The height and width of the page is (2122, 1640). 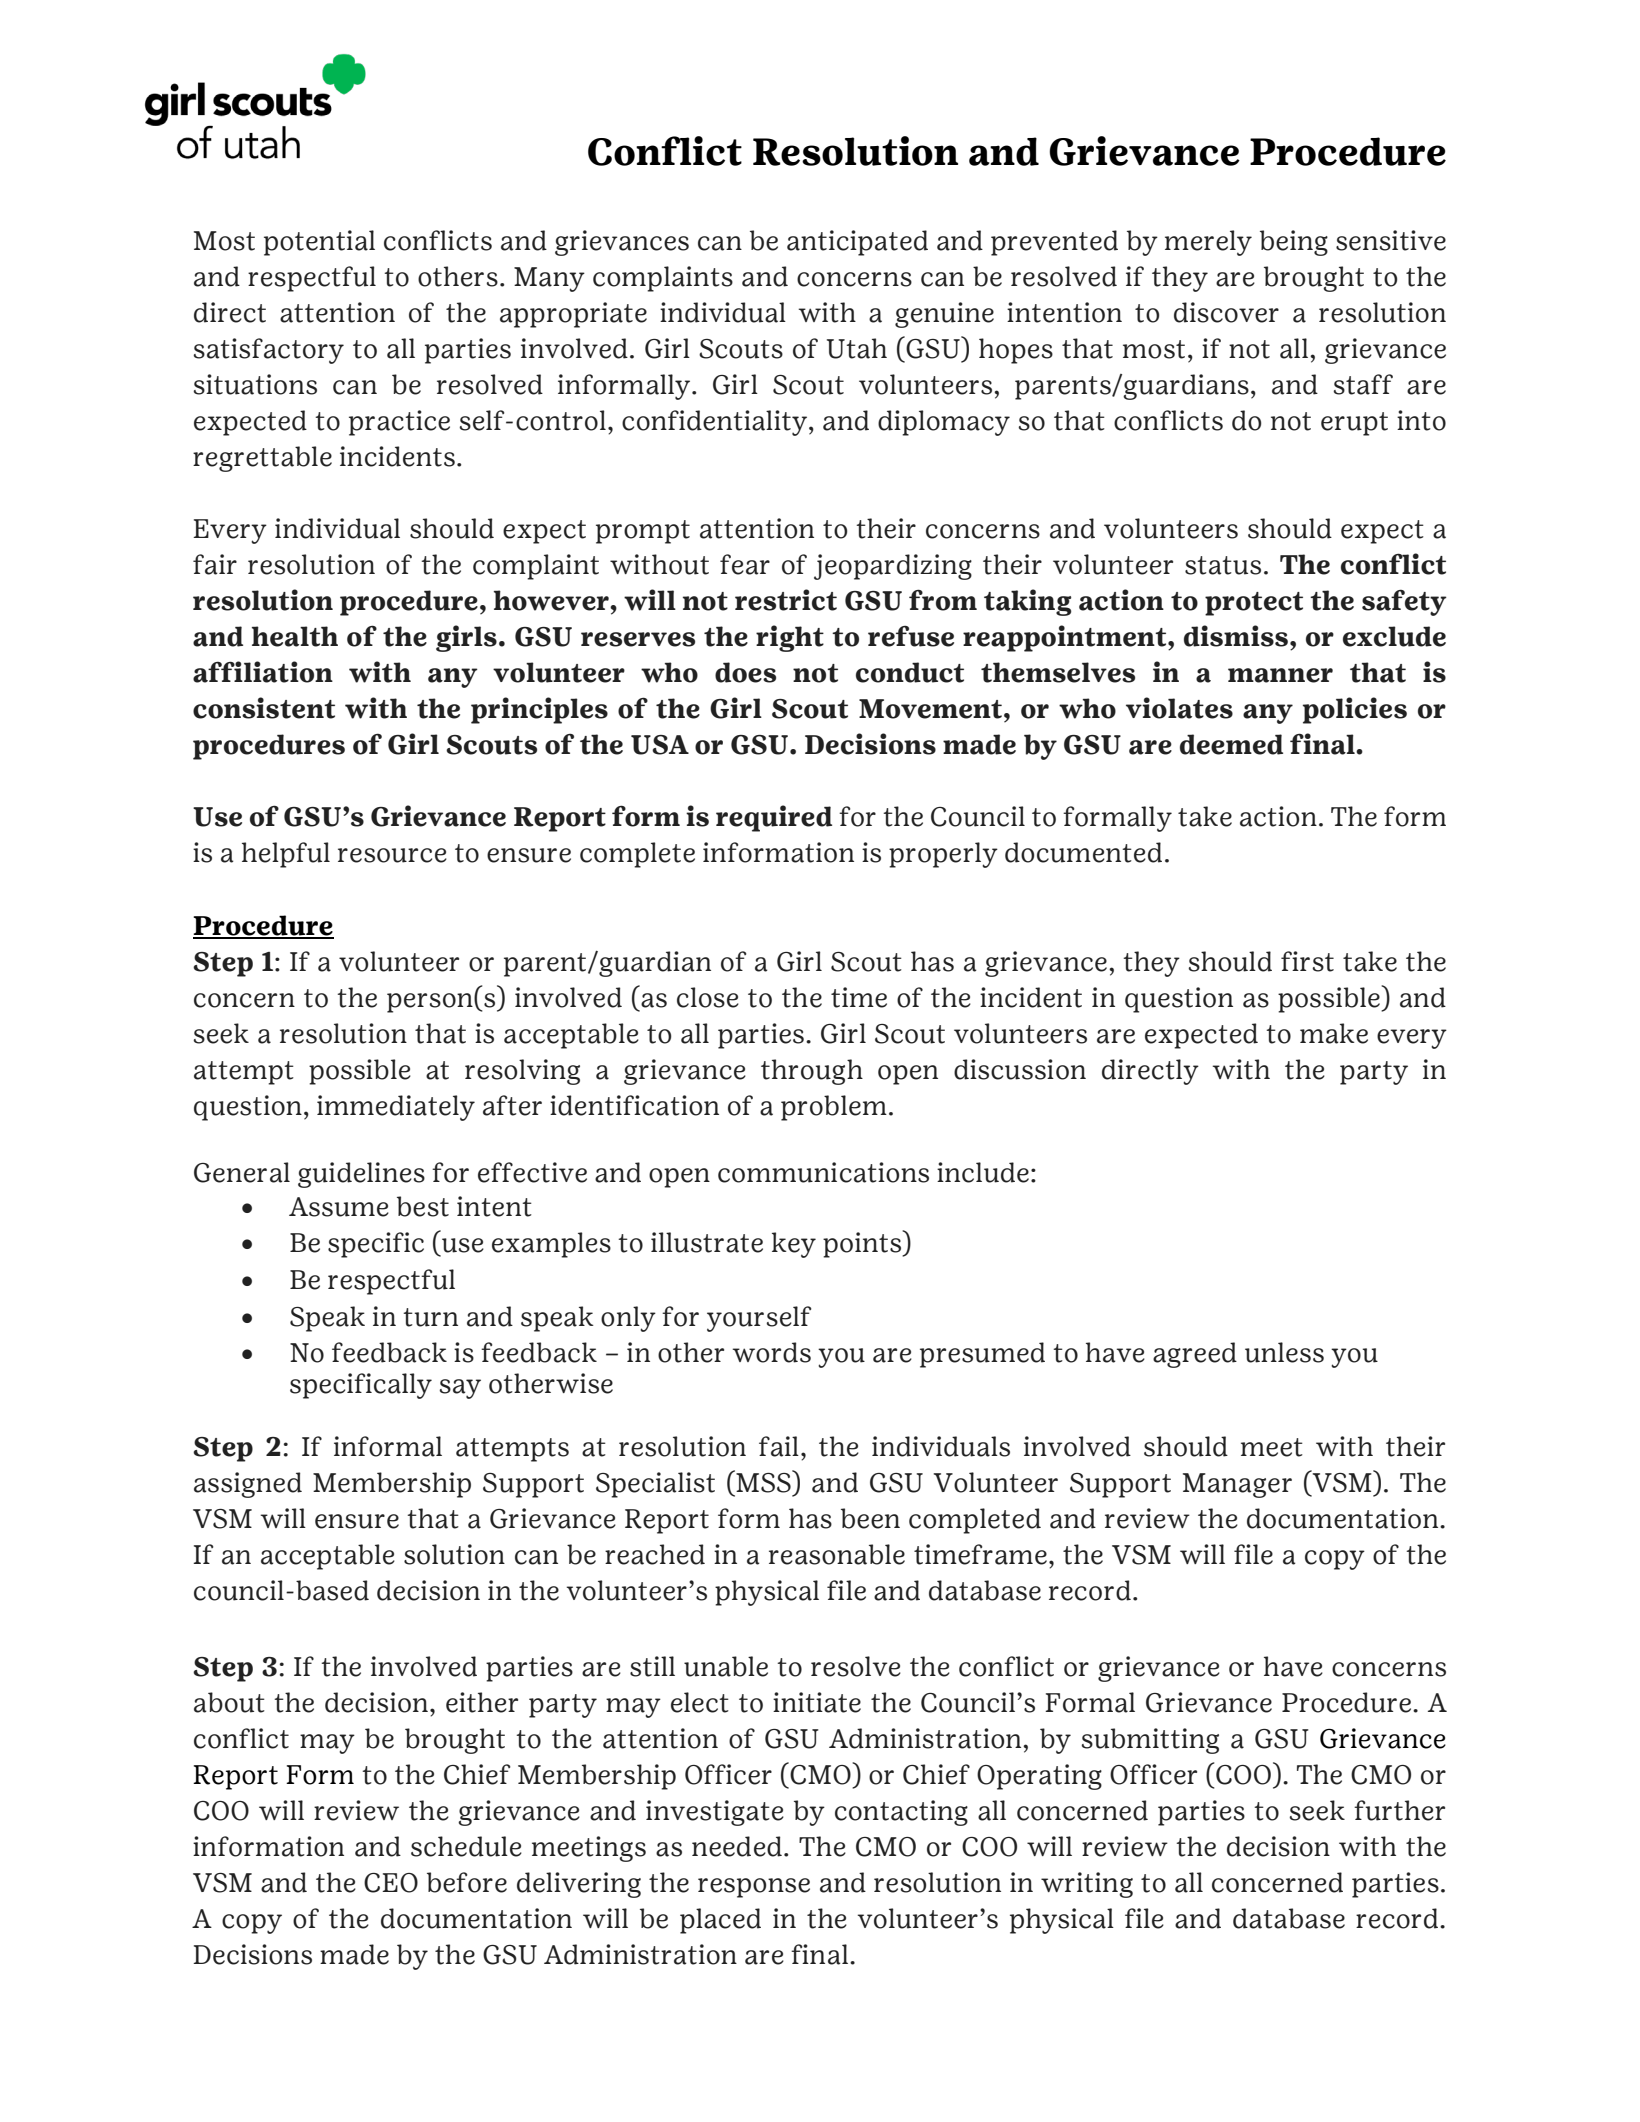 What do you see at coordinates (392, 855) in the page?
I see `resource` at bounding box center [392, 855].
